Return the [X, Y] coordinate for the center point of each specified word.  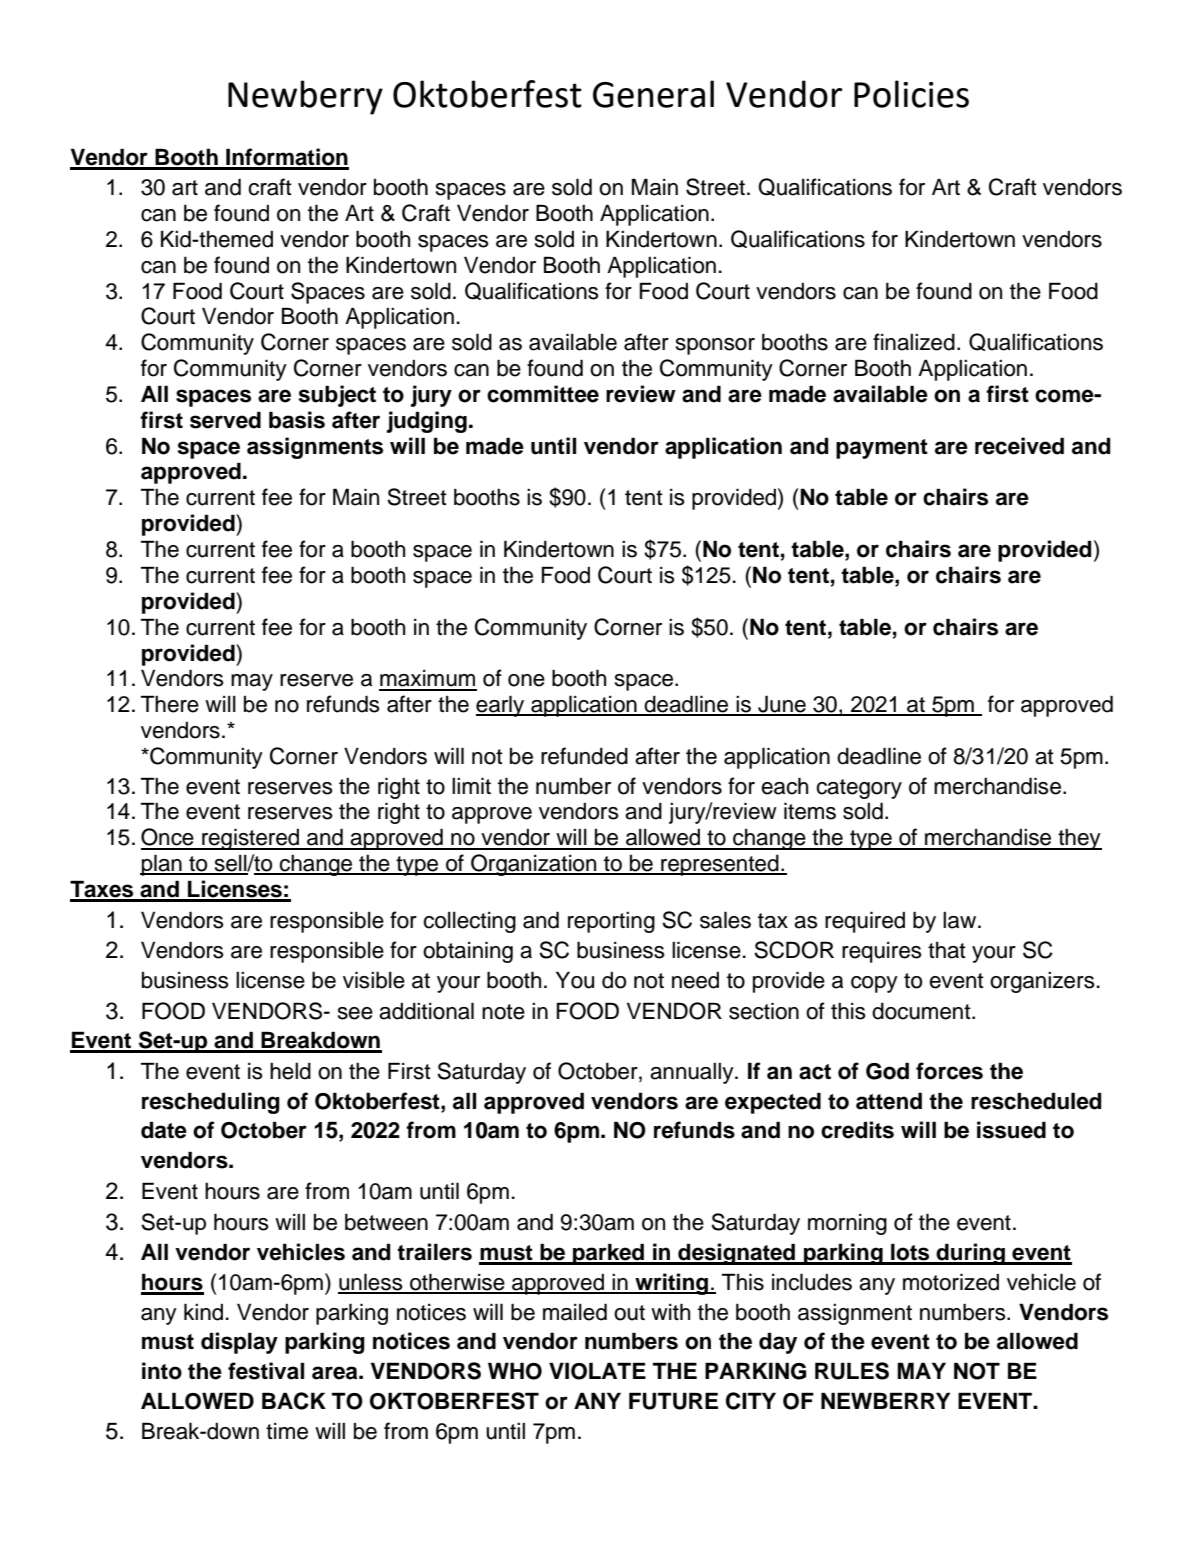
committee [543, 394]
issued [1011, 1130]
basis [297, 420]
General [653, 94]
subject [337, 396]
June [782, 705]
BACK [294, 1401]
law [961, 920]
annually [693, 1073]
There [170, 704]
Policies [911, 94]
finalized [914, 342]
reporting [611, 922]
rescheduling [211, 1103]
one [526, 680]
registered [251, 839]
